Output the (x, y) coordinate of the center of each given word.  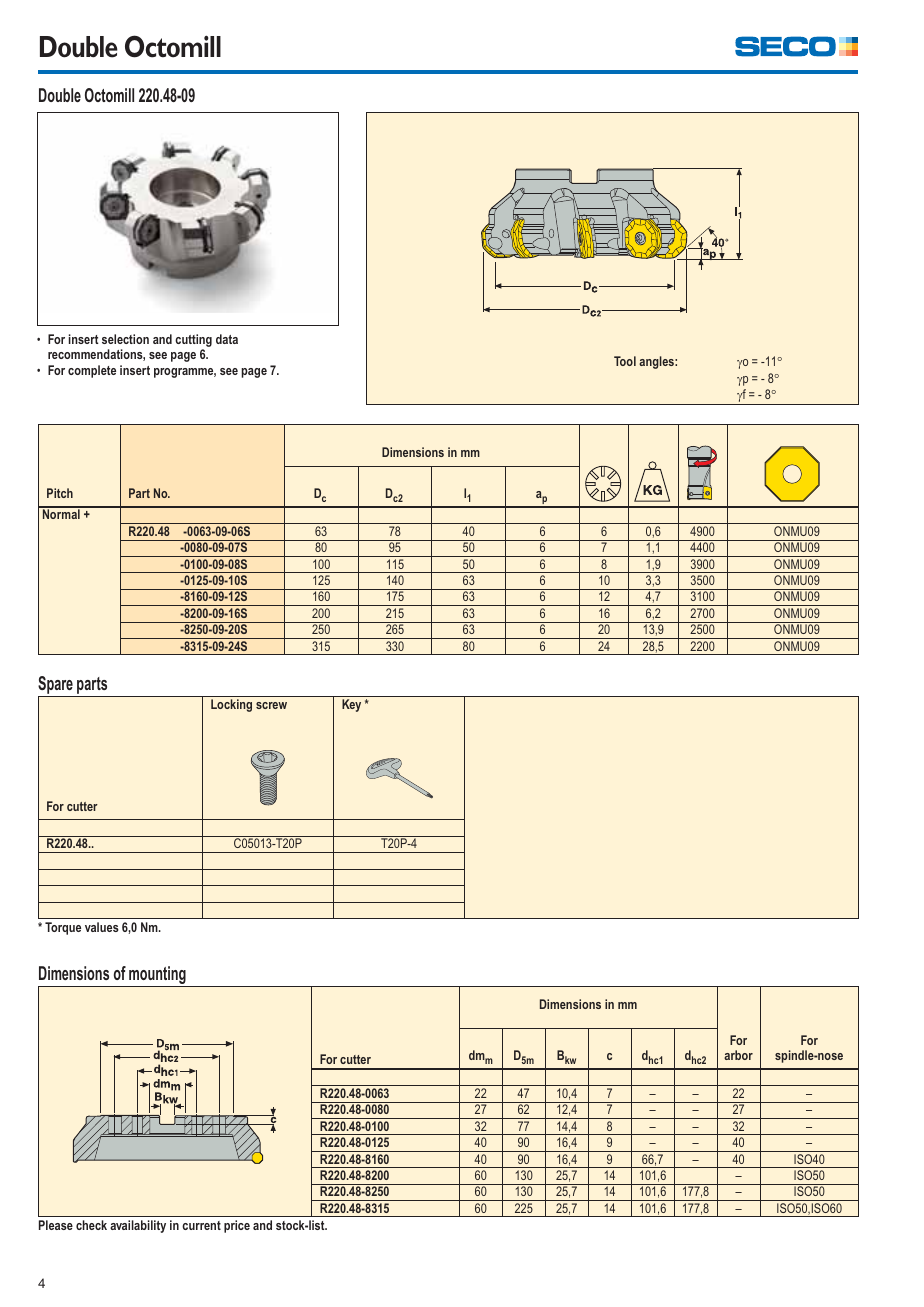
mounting (157, 976)
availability (138, 1226)
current (201, 1225)
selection (125, 339)
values (102, 927)
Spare (55, 685)
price (237, 1226)
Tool (625, 361)
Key (351, 705)
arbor (738, 1055)
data (227, 339)
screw (271, 705)
